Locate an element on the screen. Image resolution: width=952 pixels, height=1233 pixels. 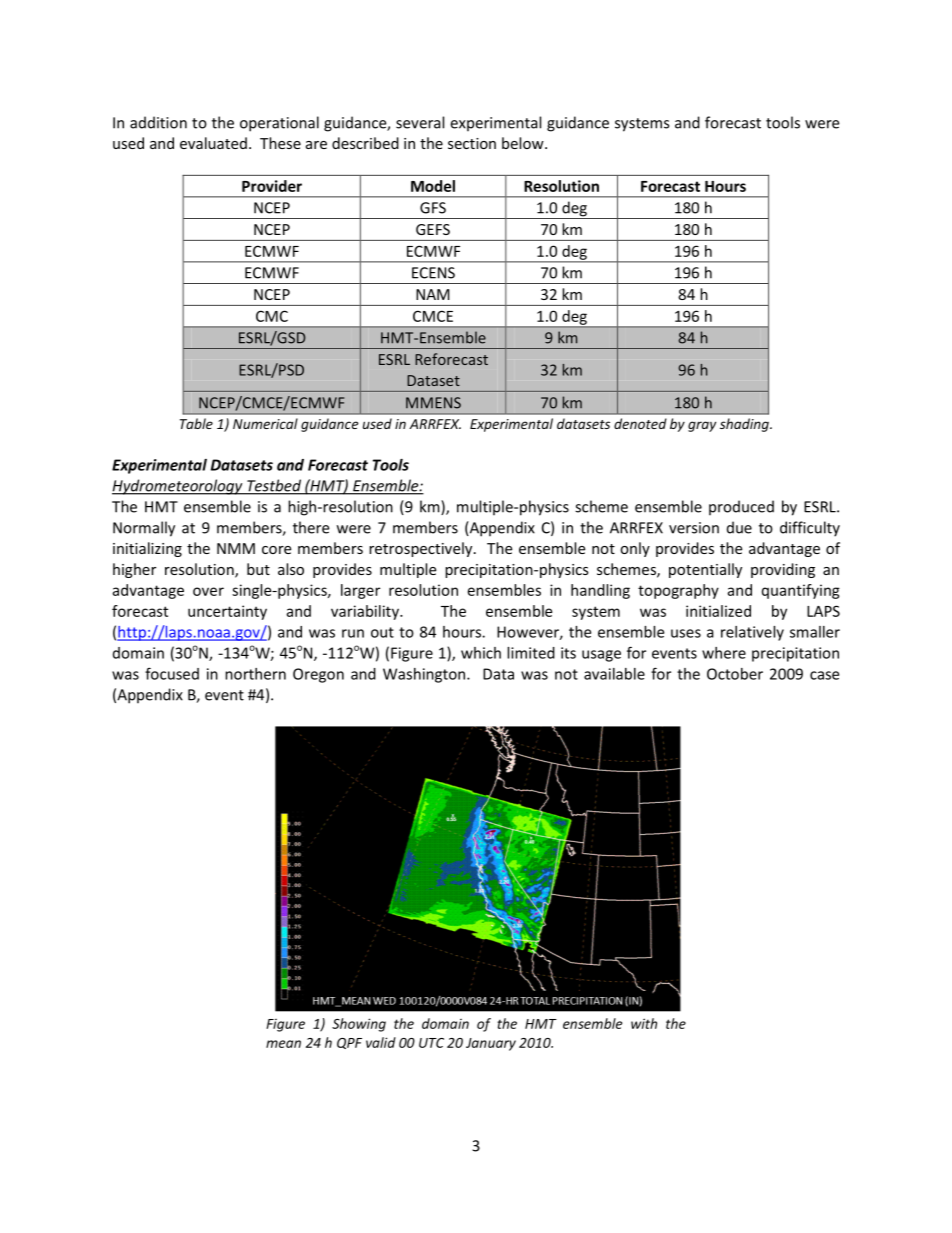
potentially is located at coordinates (705, 570).
